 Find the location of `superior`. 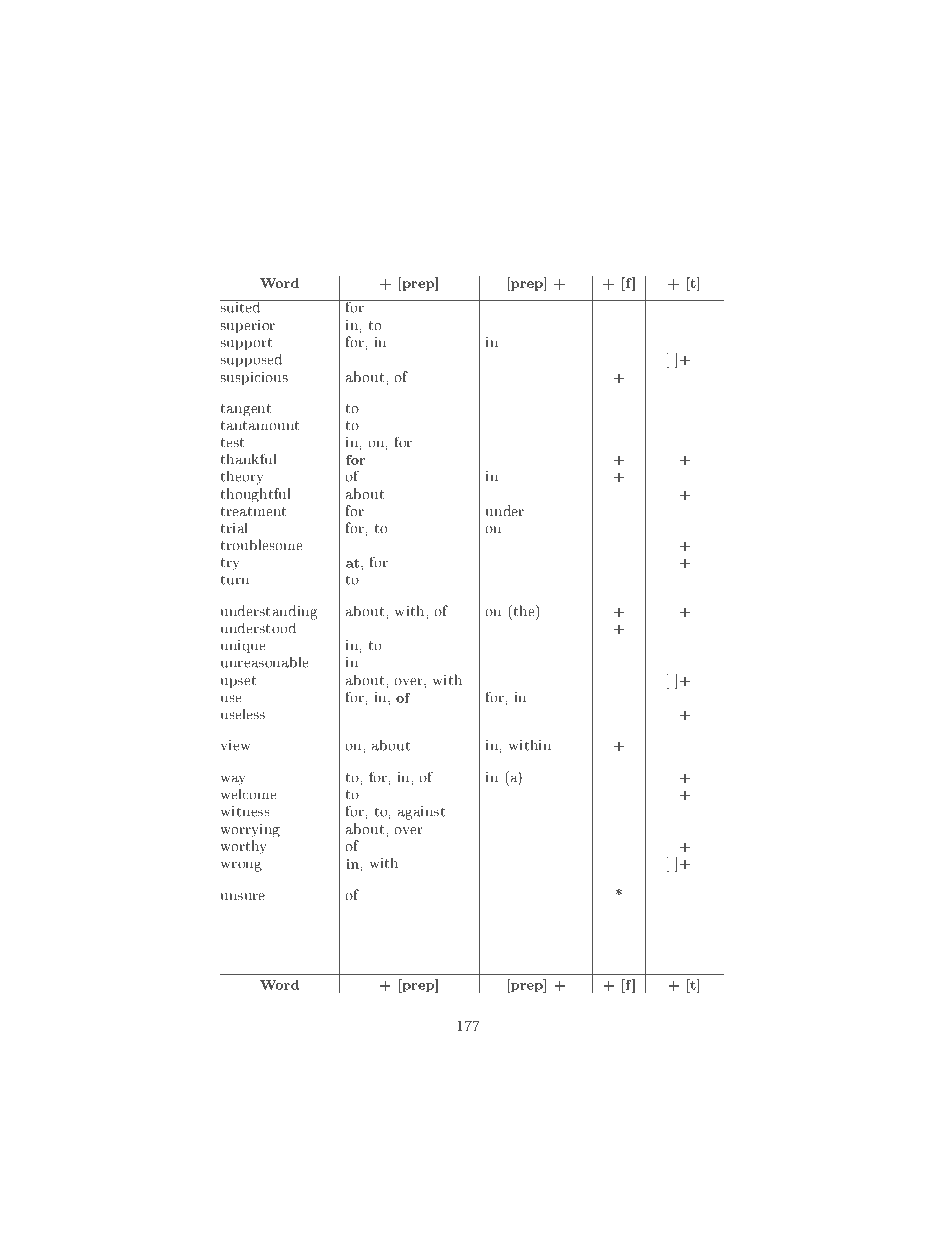

superior is located at coordinates (248, 326).
